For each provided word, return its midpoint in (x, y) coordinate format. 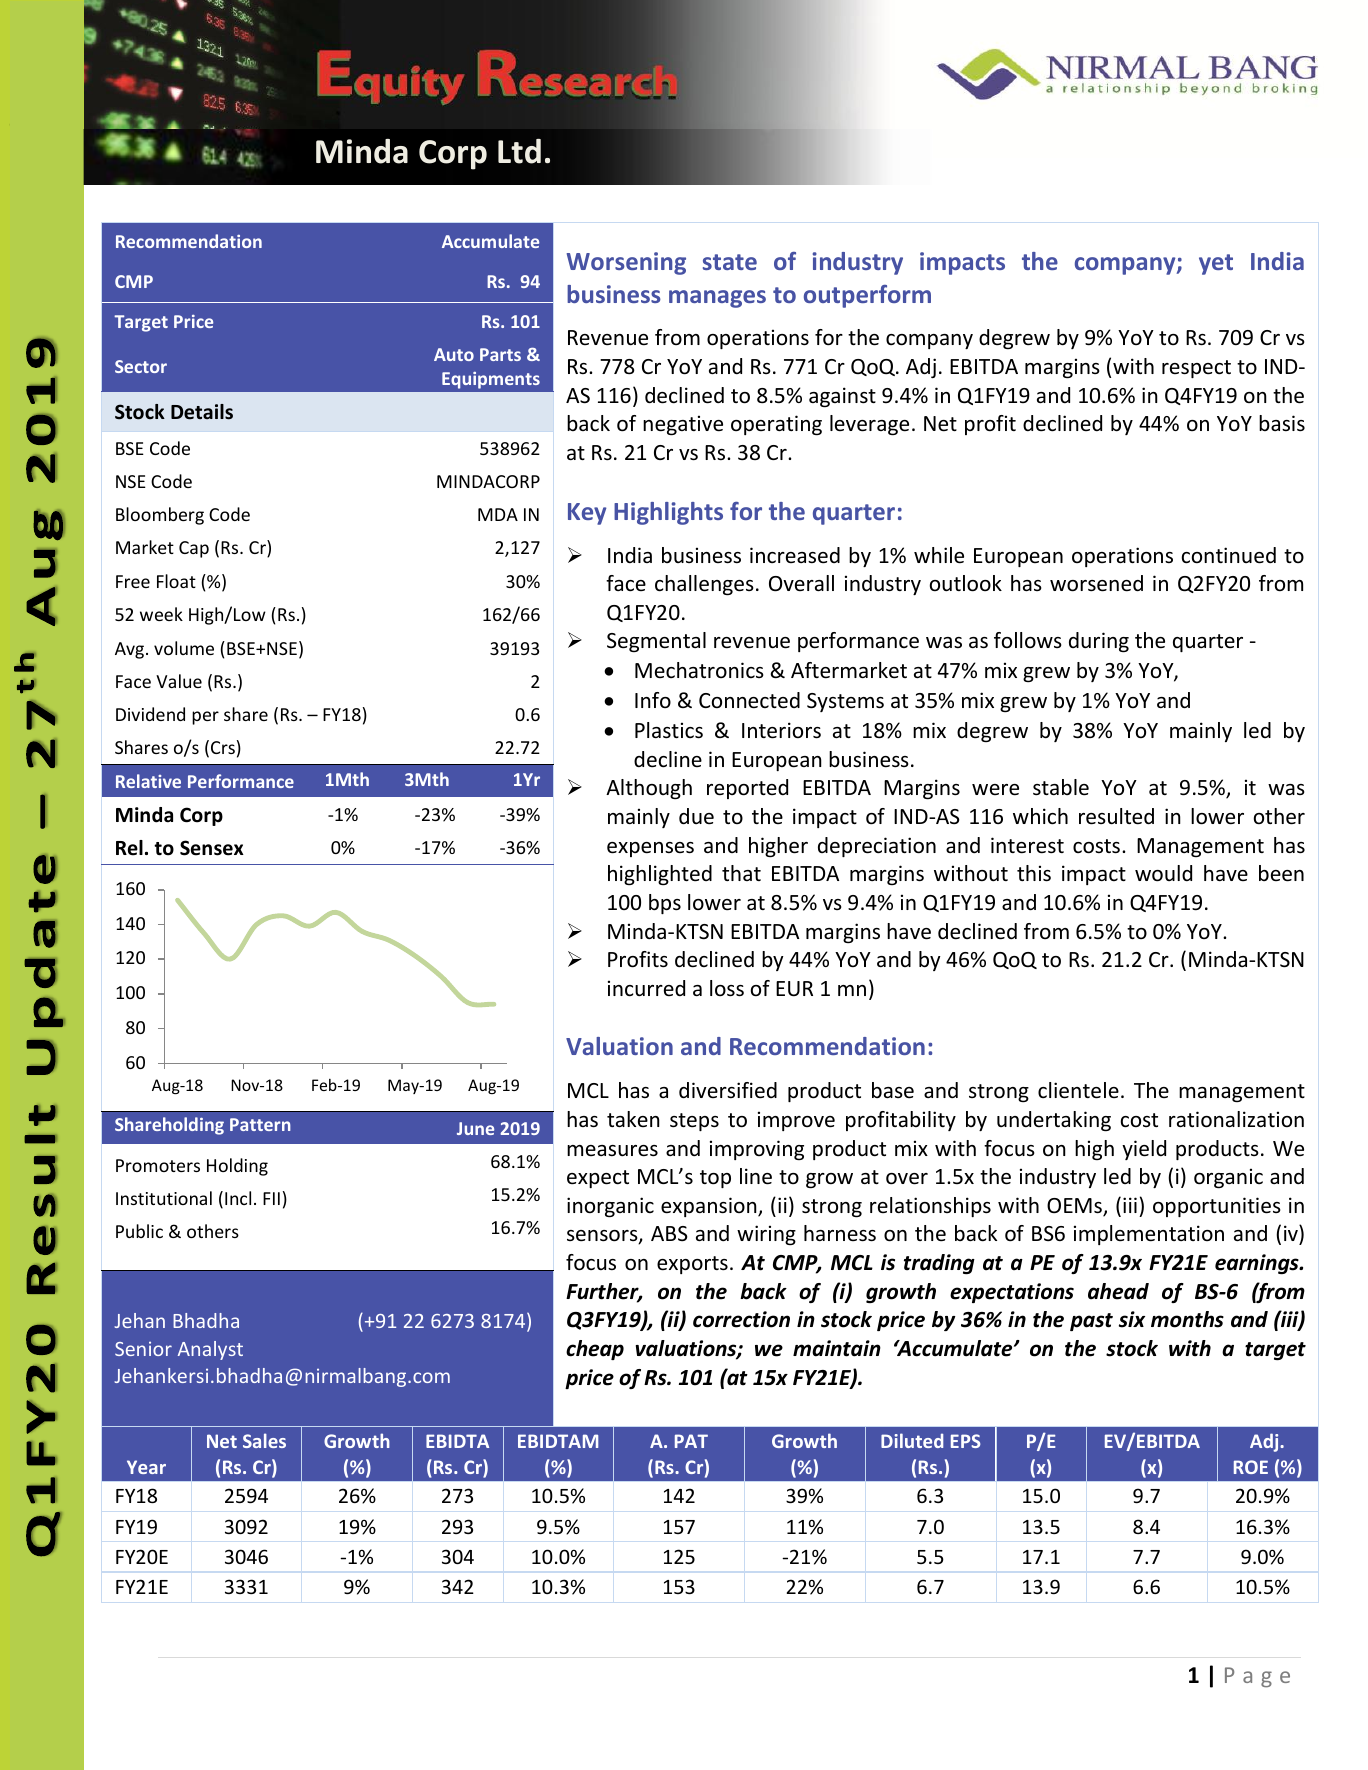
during (1099, 642)
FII (271, 1198)
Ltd (519, 151)
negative (683, 425)
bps (665, 904)
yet (1216, 264)
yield (1144, 1150)
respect (1196, 369)
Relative (148, 781)
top (715, 1179)
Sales (264, 1440)
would (1163, 873)
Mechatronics (699, 670)
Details (202, 412)
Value (179, 681)
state (730, 262)
